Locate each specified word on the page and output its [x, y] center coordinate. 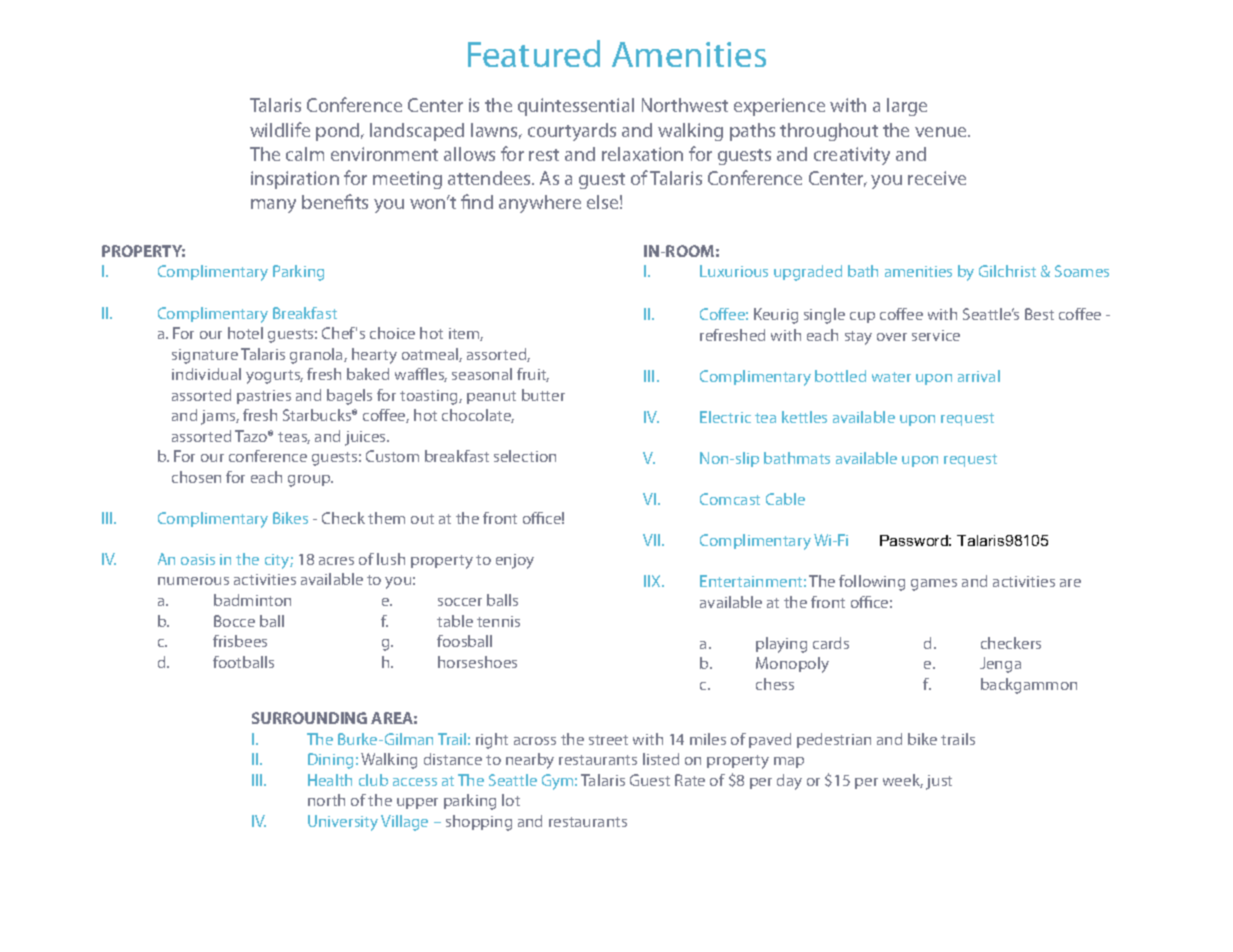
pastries [264, 397]
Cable [785, 499]
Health [330, 780]
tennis [498, 621]
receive [937, 178]
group [310, 481]
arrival [979, 376]
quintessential [576, 107]
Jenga [1000, 665]
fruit [533, 375]
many [273, 206]
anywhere [540, 204]
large [907, 107]
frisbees [240, 641]
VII [653, 540]
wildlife [280, 129]
